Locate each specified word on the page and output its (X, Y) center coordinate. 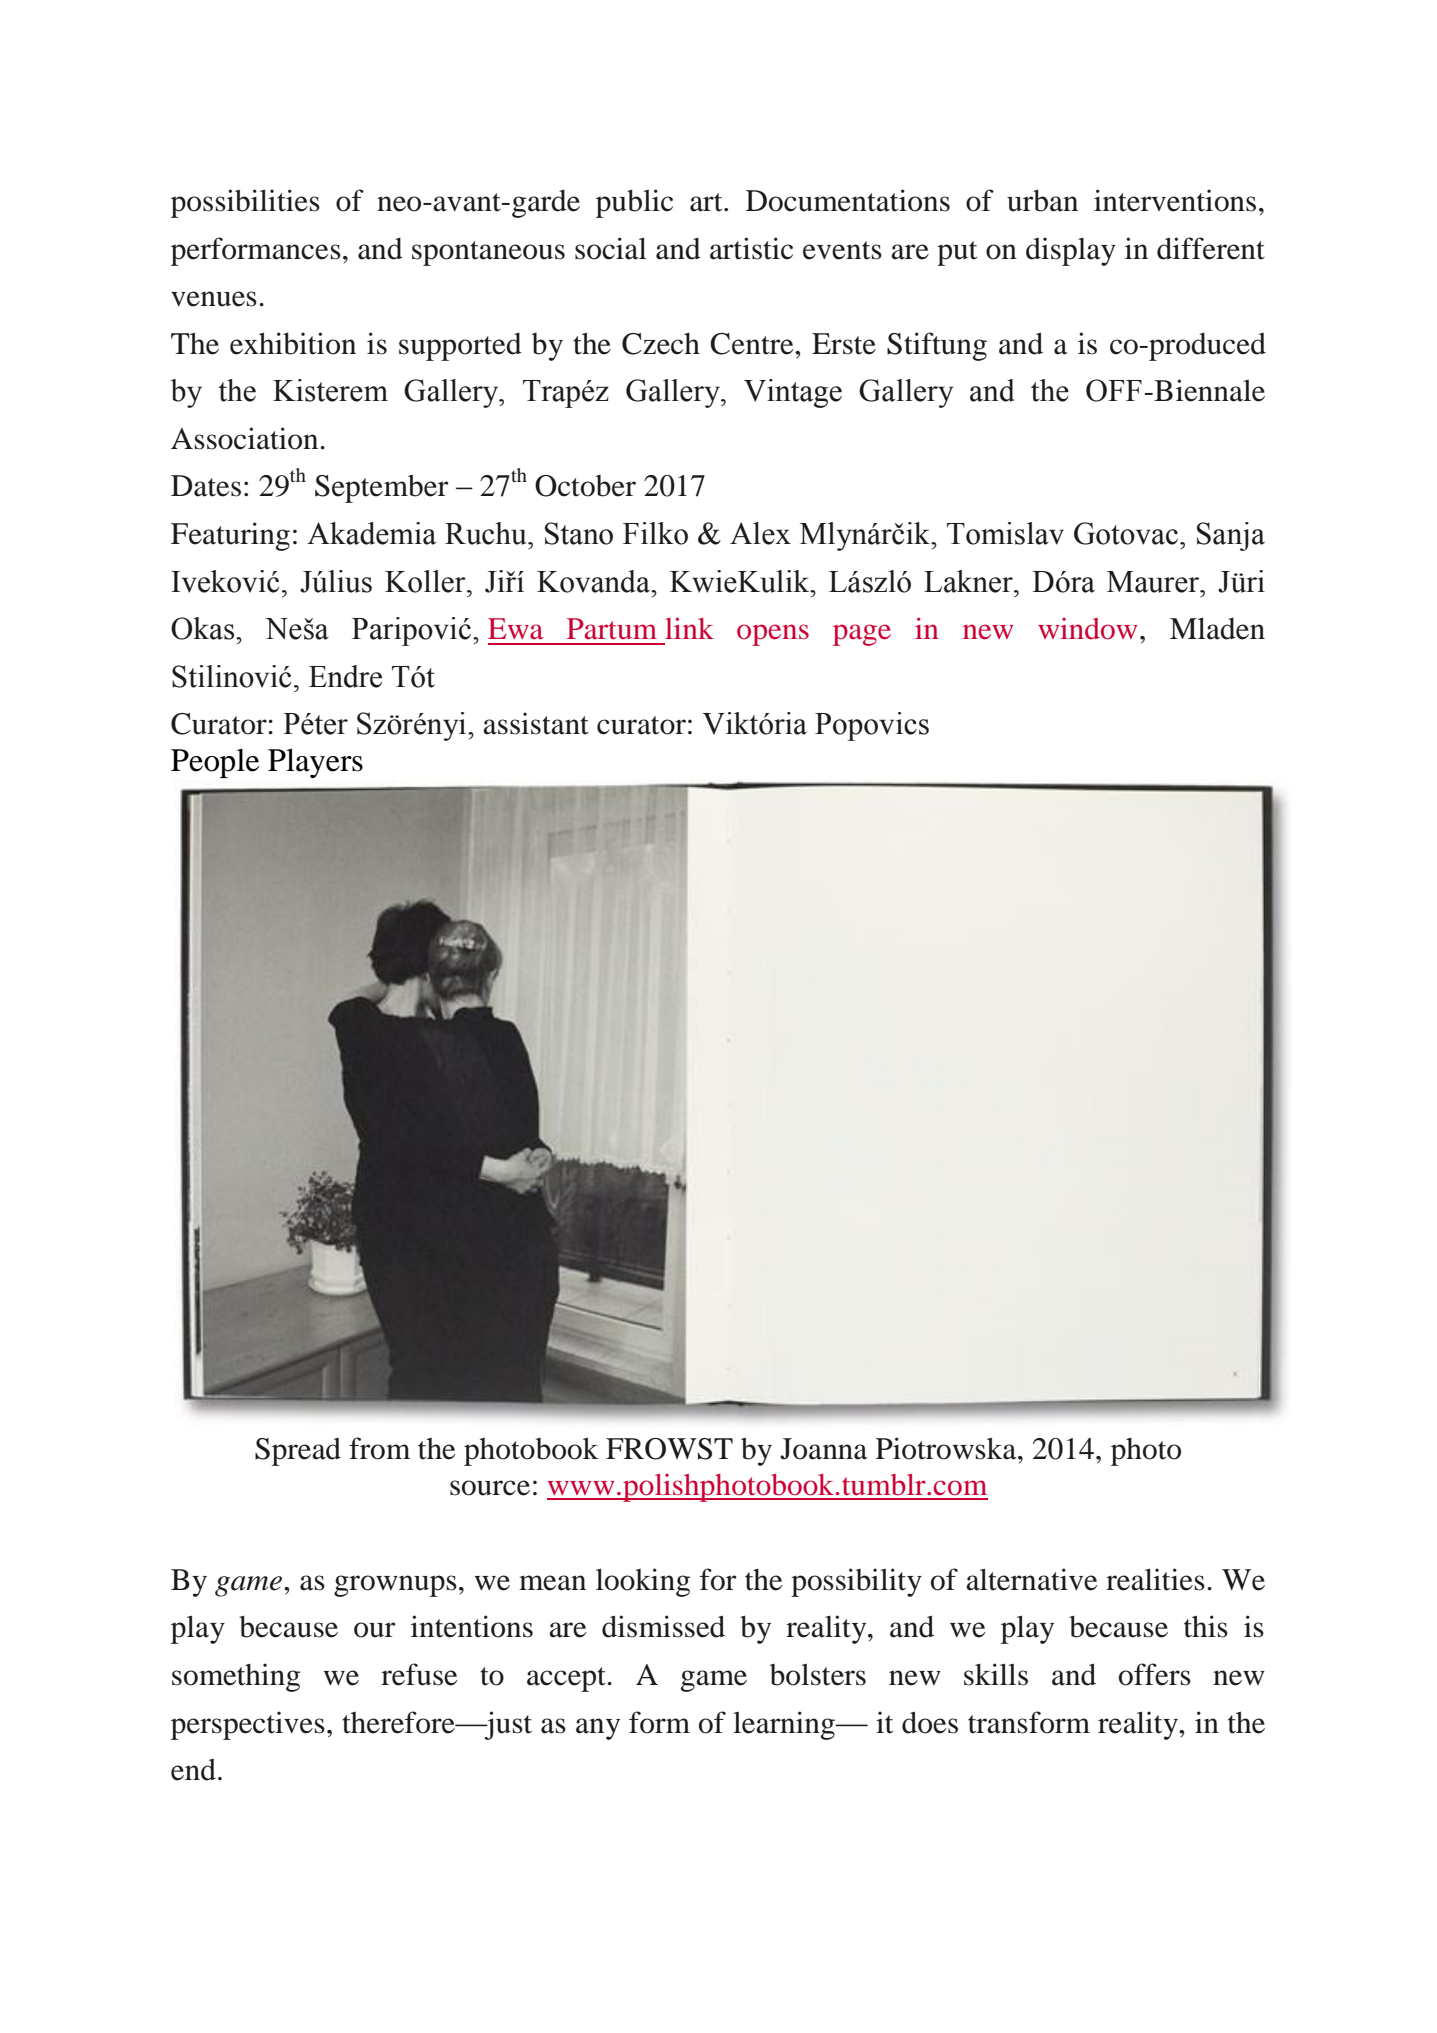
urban (1042, 200)
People (215, 763)
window (1087, 629)
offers (1155, 1674)
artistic (751, 248)
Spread (298, 1452)
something (236, 1677)
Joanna (824, 1449)
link (689, 628)
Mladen (1217, 628)
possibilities (245, 203)
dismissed (663, 1626)
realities (1155, 1579)
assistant (536, 723)
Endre (345, 676)
